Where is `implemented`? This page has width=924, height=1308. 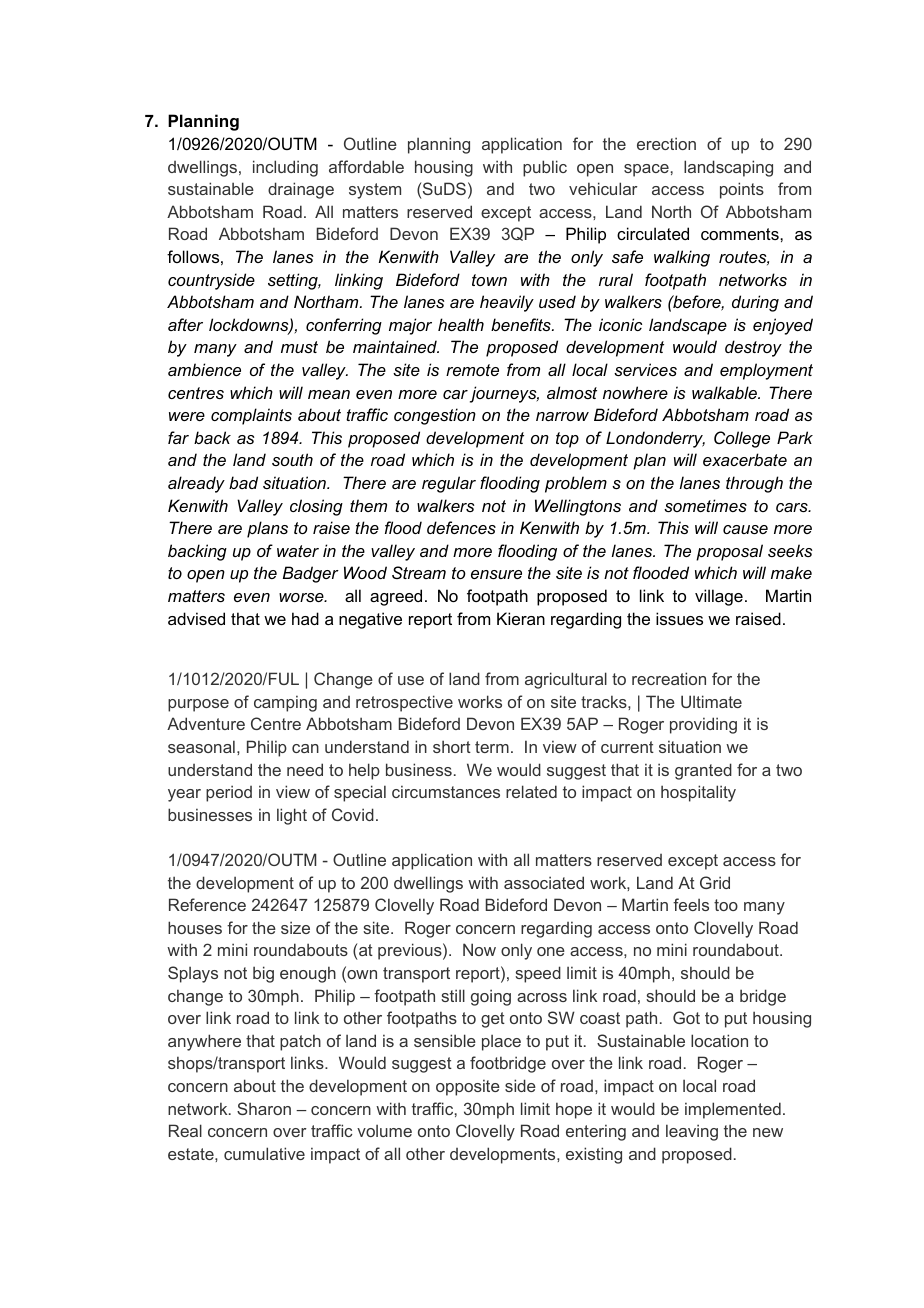 implemented is located at coordinates (733, 1110).
